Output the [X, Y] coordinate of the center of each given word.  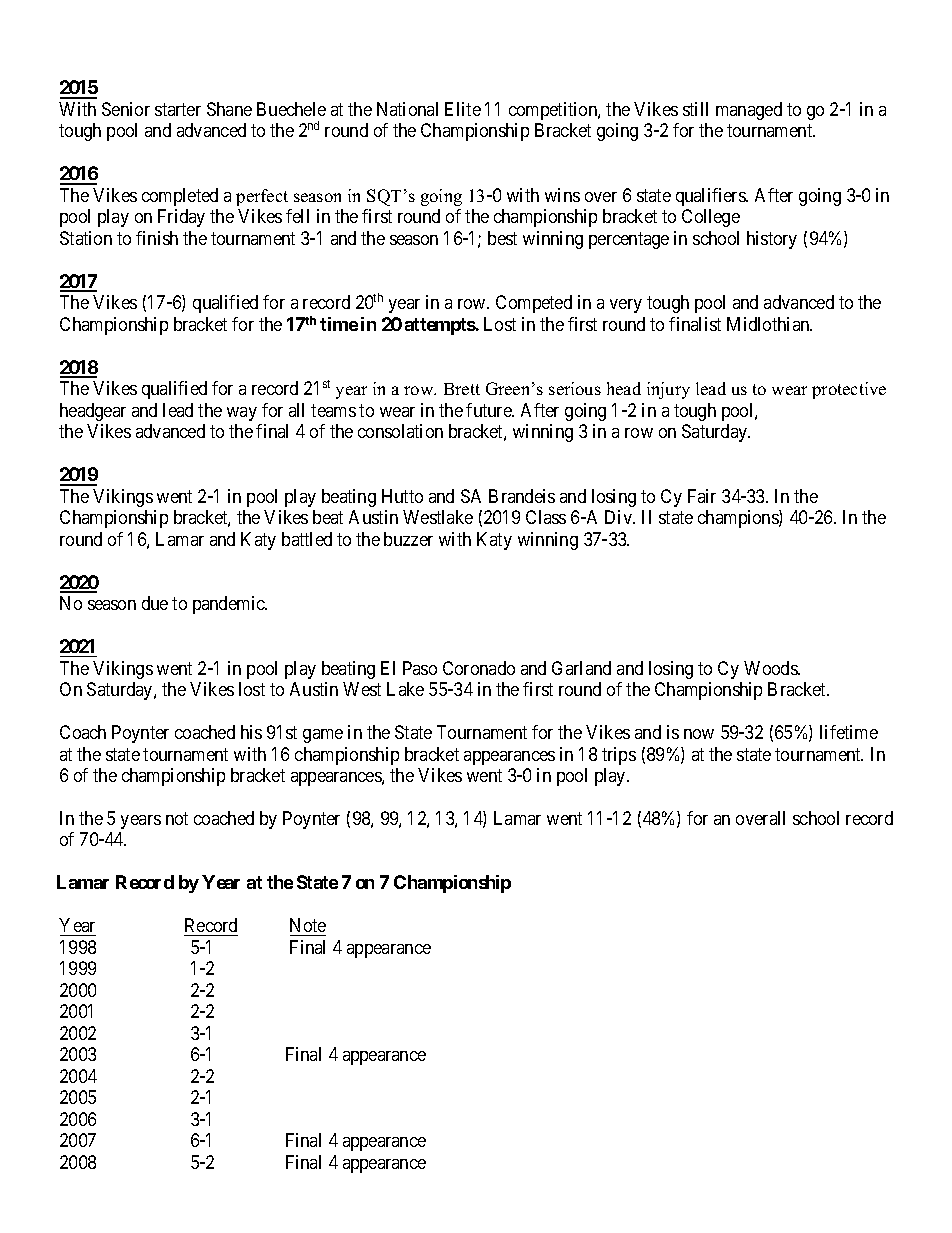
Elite [463, 109]
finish [157, 238]
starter [178, 109]
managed [749, 111]
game [323, 736]
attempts [440, 326]
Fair [702, 496]
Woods [771, 668]
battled [307, 539]
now [699, 734]
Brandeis [522, 496]
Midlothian [769, 324]
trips [619, 756]
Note [308, 927]
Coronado [479, 668]
